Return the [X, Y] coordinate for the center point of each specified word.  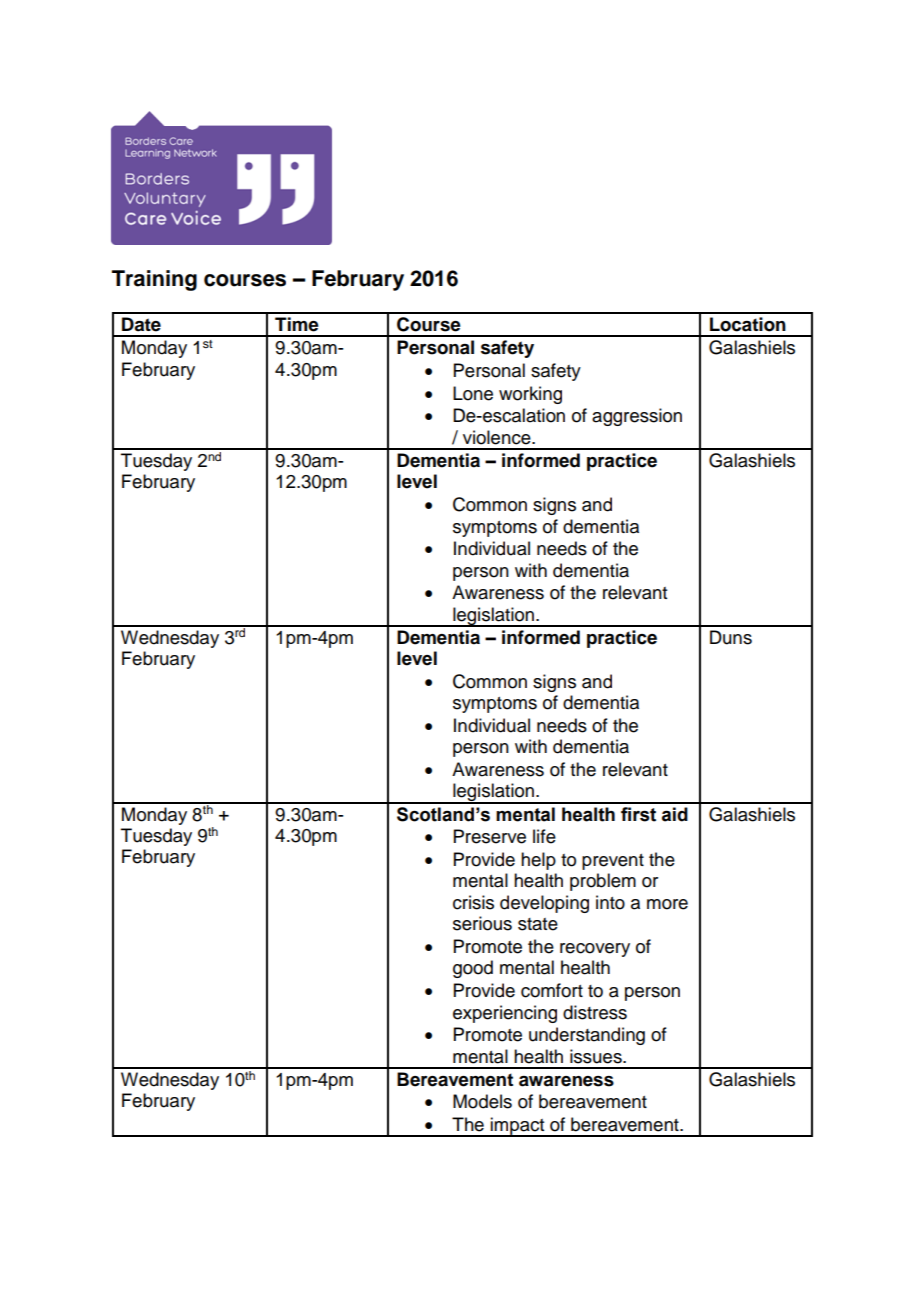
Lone [473, 393]
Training [154, 280]
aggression [637, 417]
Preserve [490, 836]
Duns [731, 637]
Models [482, 1101]
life [544, 836]
